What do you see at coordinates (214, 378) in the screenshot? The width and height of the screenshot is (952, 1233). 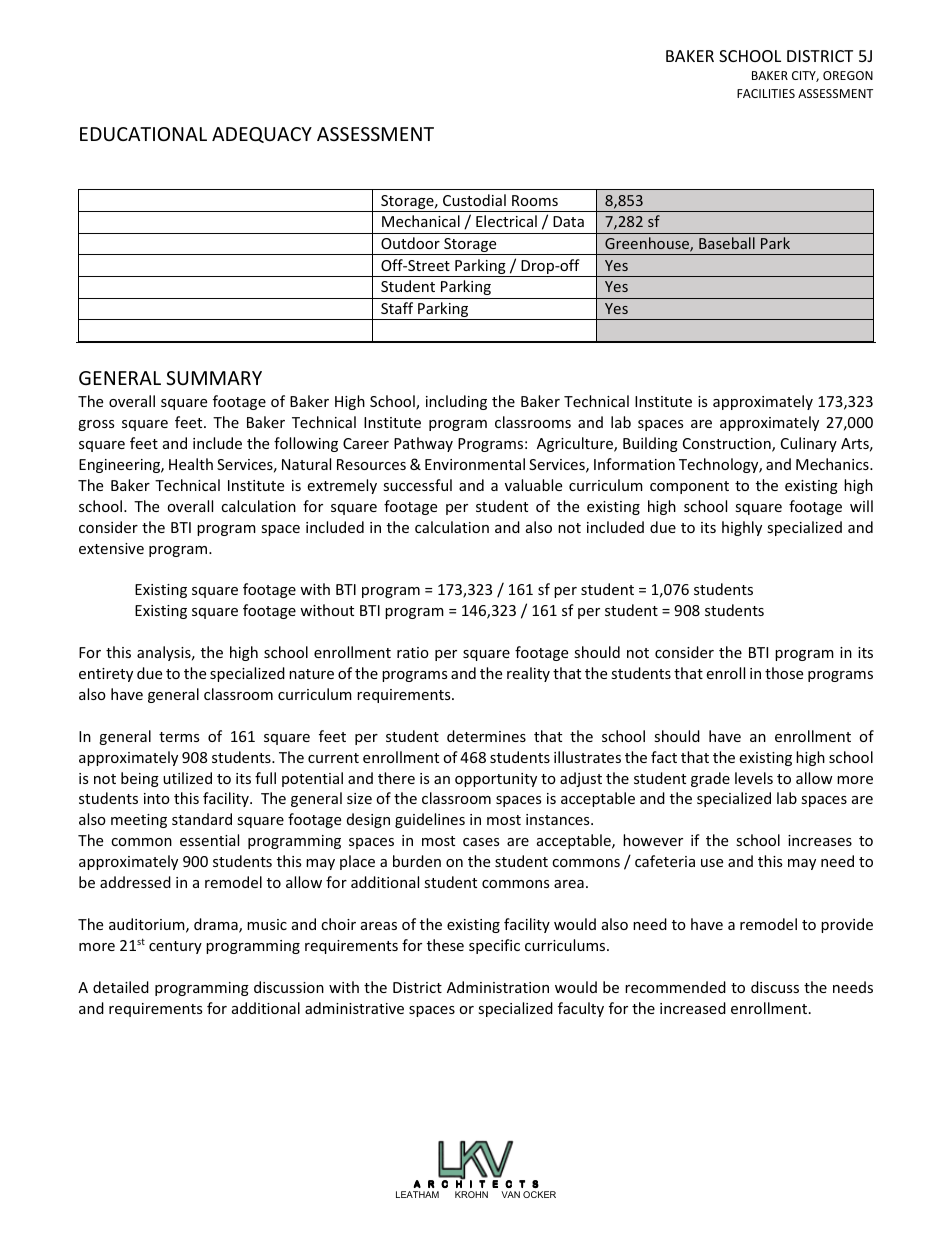 I see `SUMMARY` at bounding box center [214, 378].
